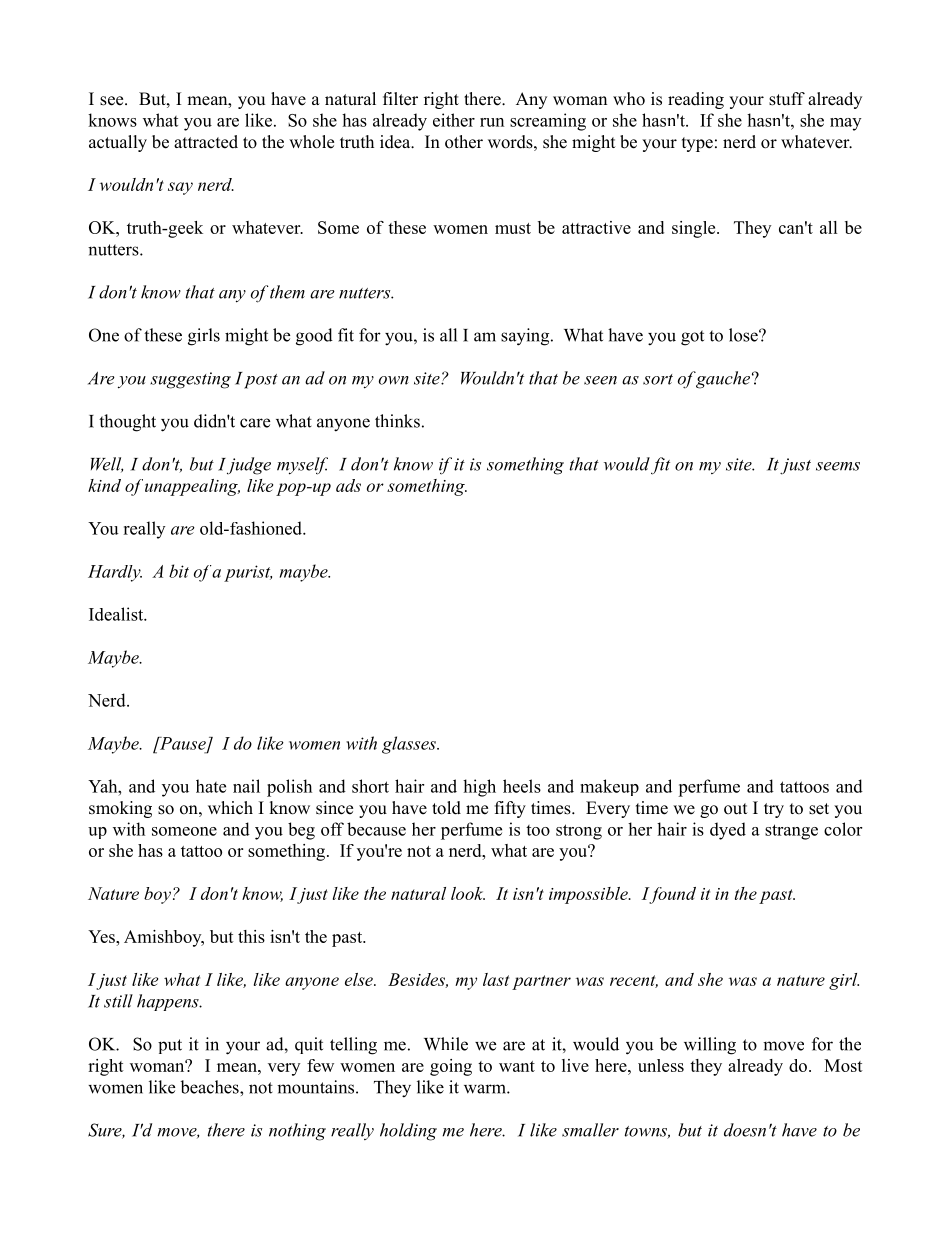  I want to click on saying, so click(526, 337).
